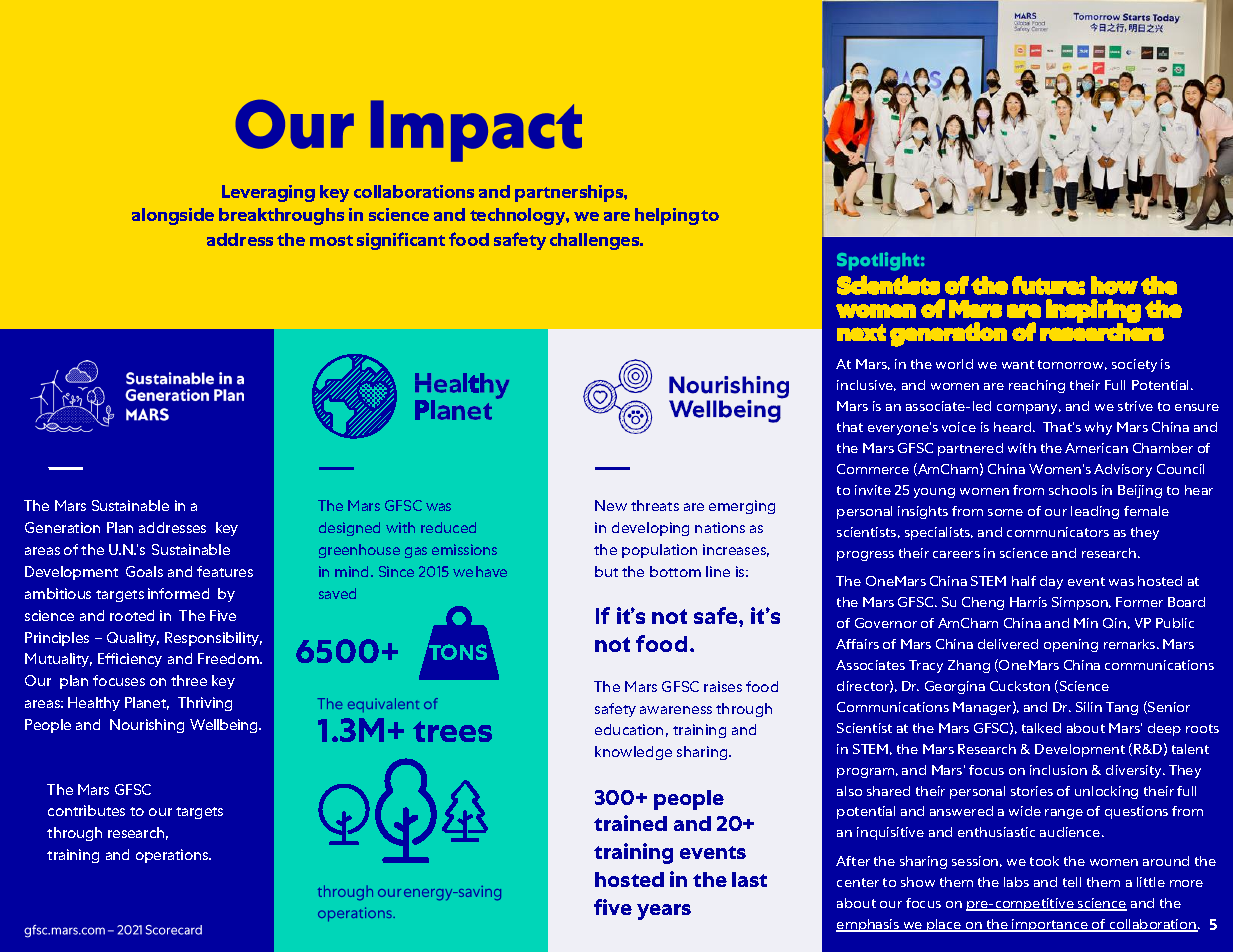 The width and height of the image is (1233, 952). Describe the element at coordinates (225, 726) in the image. I see `Wellbeing` at that location.
